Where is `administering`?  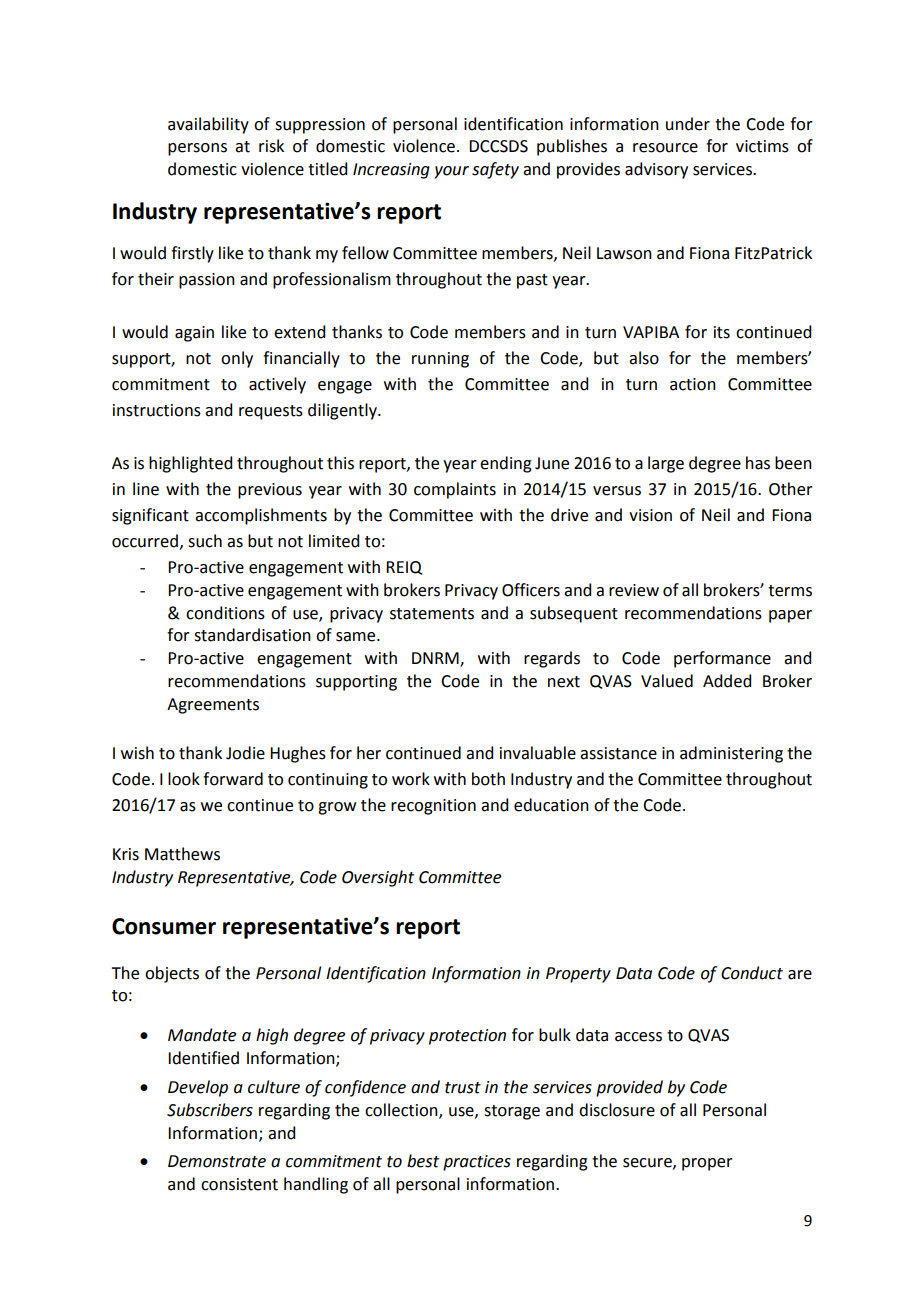 administering is located at coordinates (731, 754).
